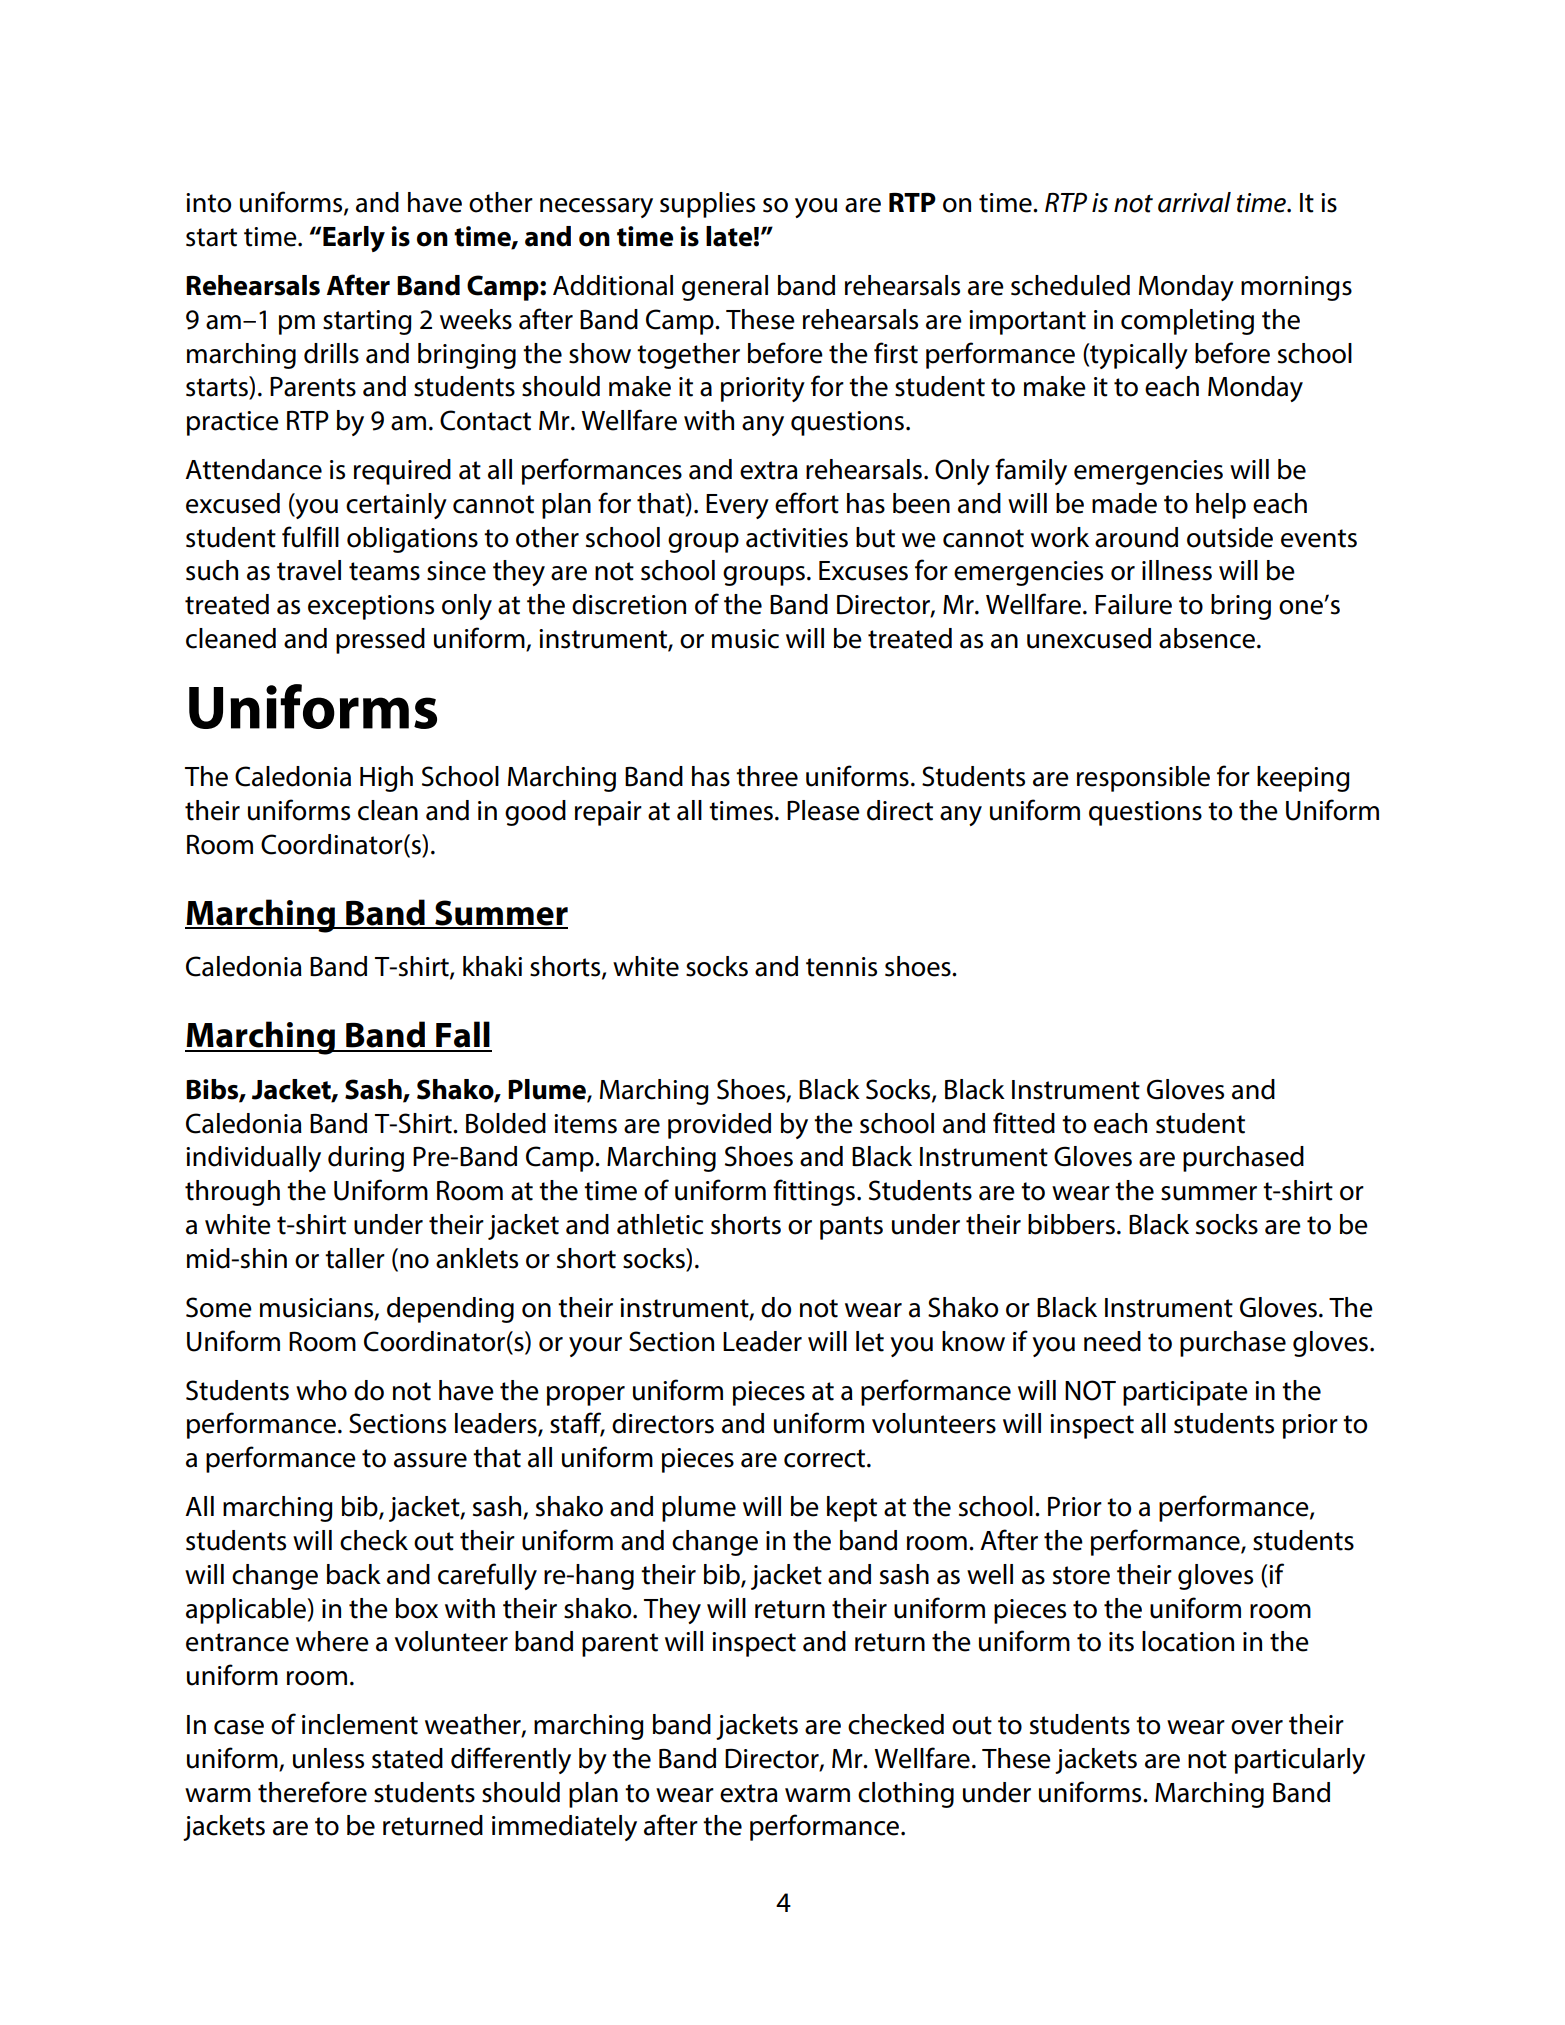  What do you see at coordinates (1024, 1123) in the screenshot?
I see `fitted` at bounding box center [1024, 1123].
